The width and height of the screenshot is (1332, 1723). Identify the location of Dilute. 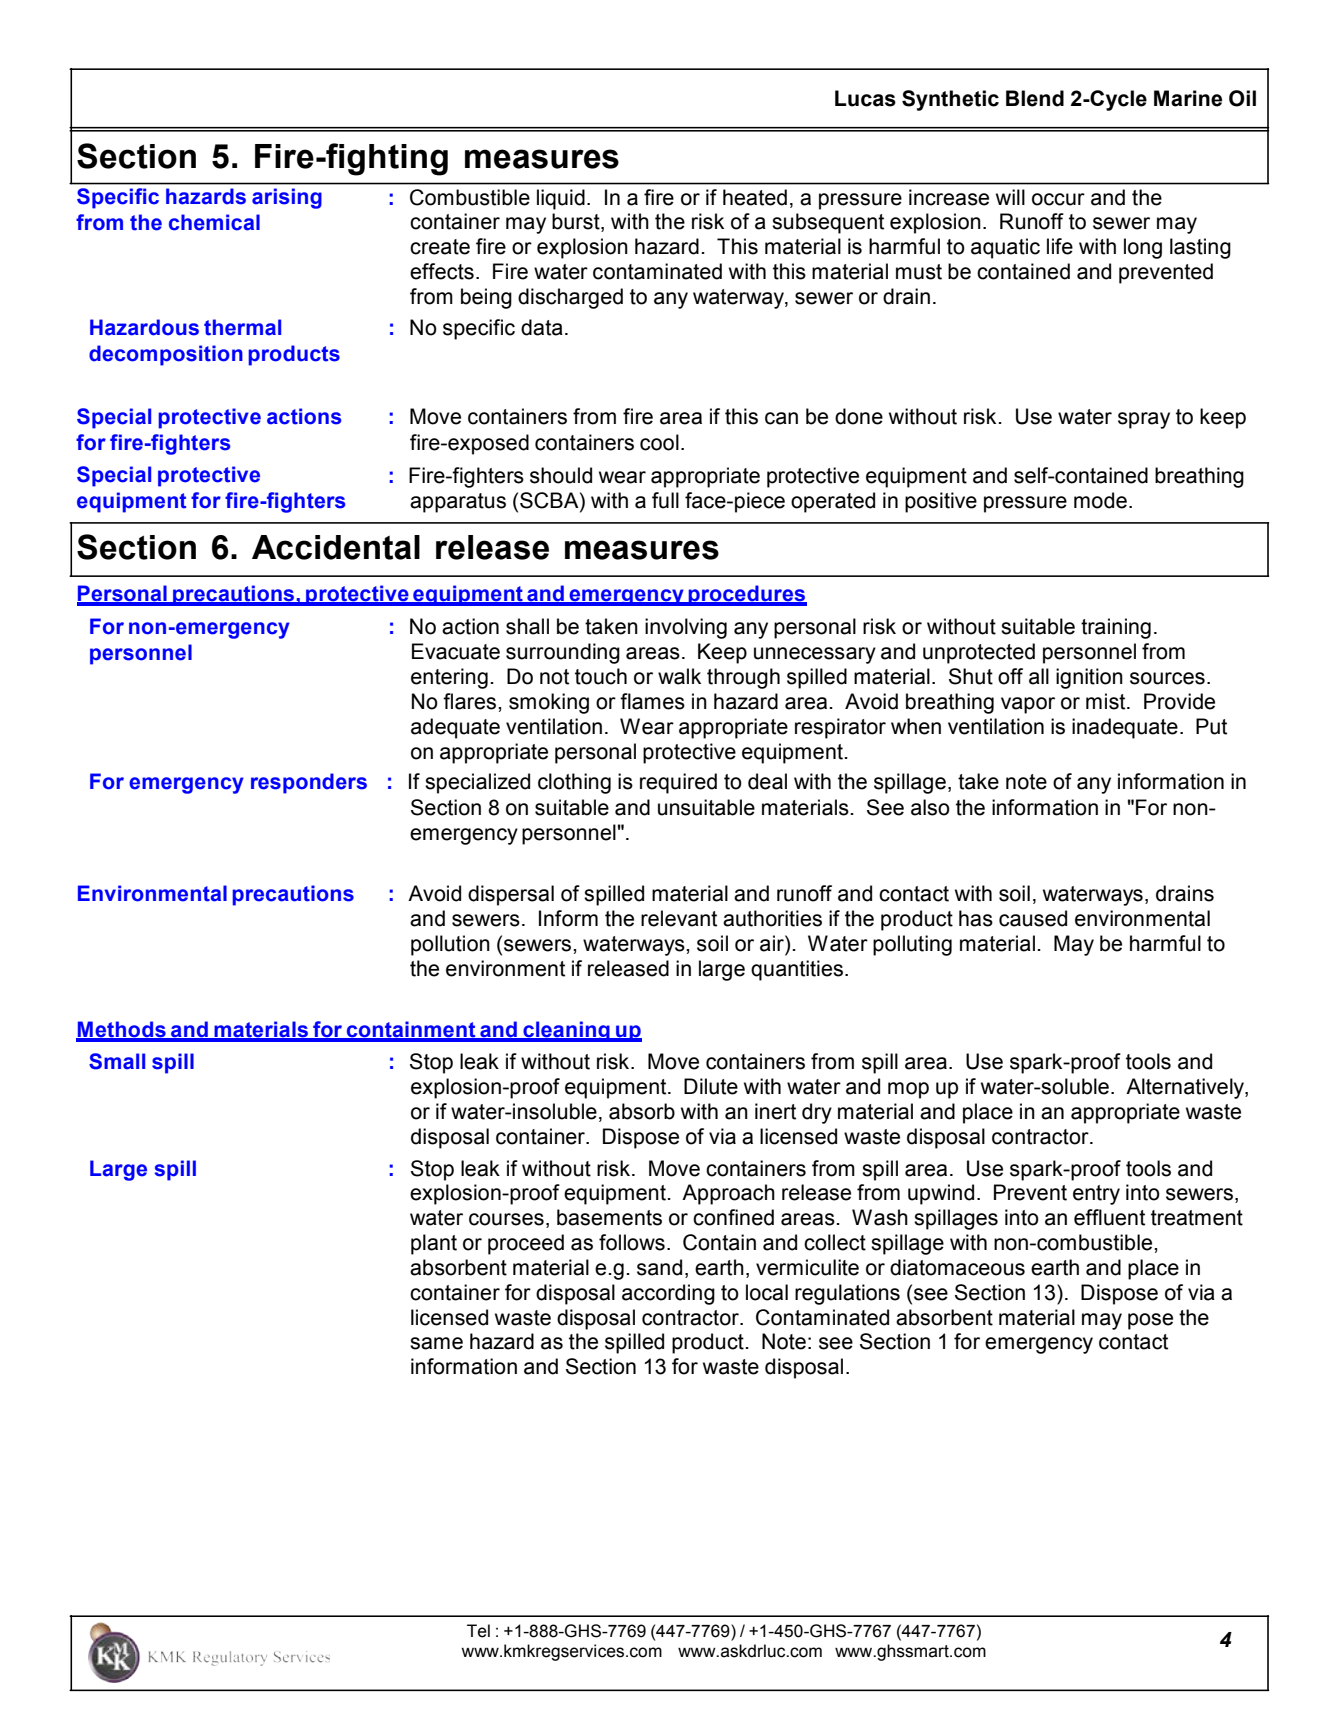
(711, 1086).
